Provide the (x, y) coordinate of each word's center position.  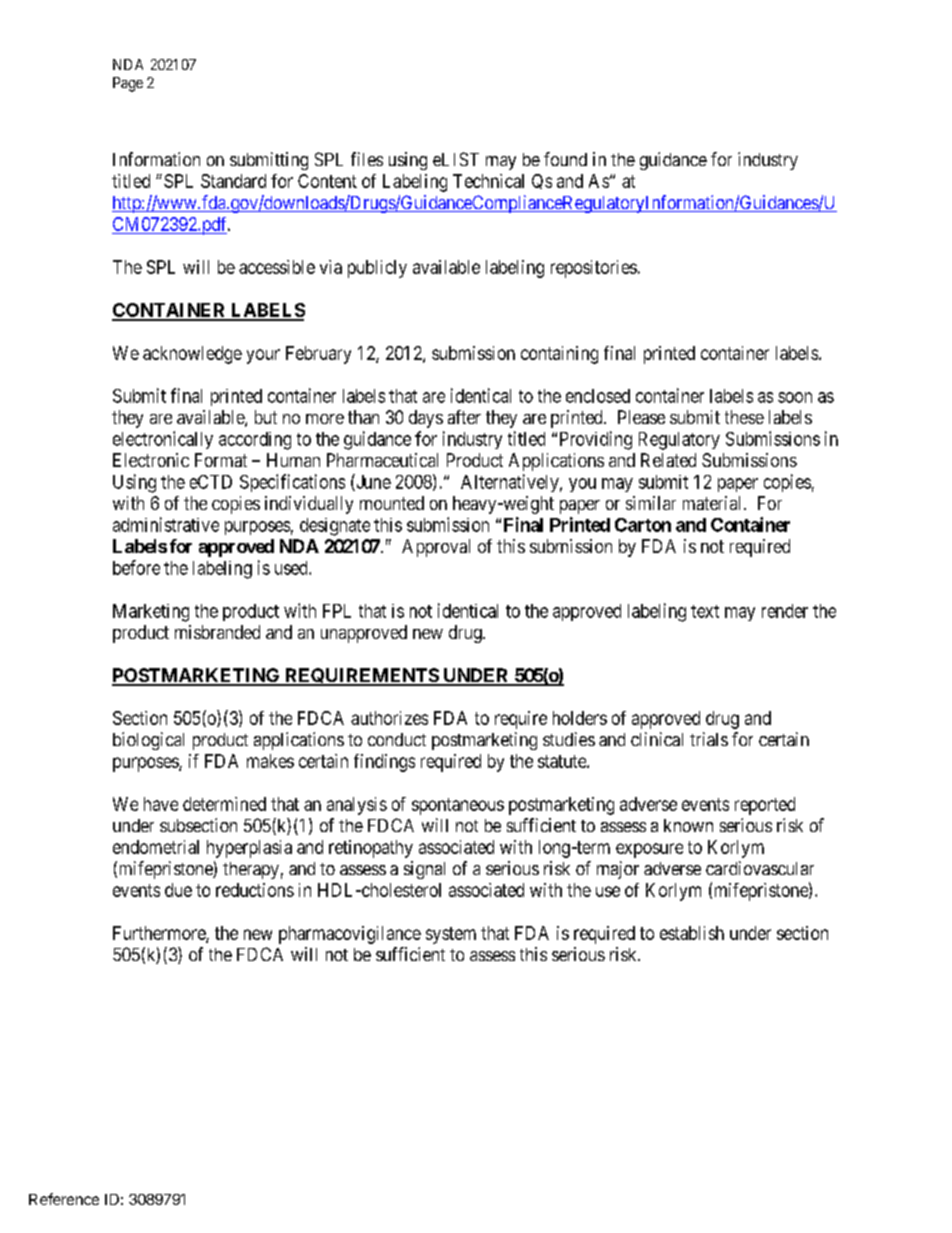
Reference (64, 1199)
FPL (337, 611)
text (705, 611)
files (367, 159)
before (136, 567)
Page (128, 84)
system (451, 935)
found (565, 159)
